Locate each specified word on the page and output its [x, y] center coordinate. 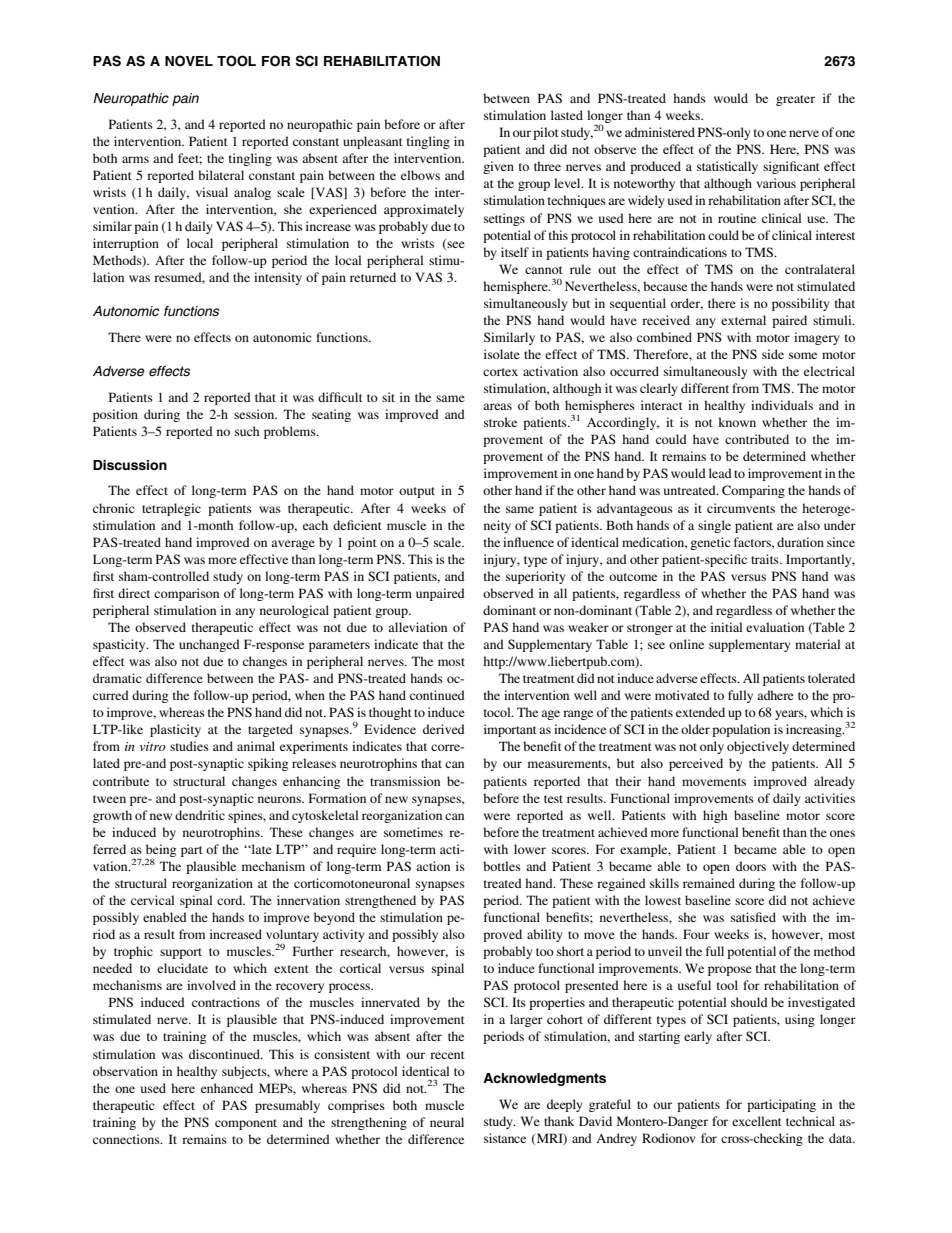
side [773, 354]
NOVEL [189, 61]
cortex [500, 372]
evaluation [775, 627]
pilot [546, 133]
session [255, 414]
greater [795, 100]
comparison [186, 594]
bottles [502, 866]
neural [447, 1122]
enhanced [227, 1088]
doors [751, 866]
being [161, 851]
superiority [535, 577]
